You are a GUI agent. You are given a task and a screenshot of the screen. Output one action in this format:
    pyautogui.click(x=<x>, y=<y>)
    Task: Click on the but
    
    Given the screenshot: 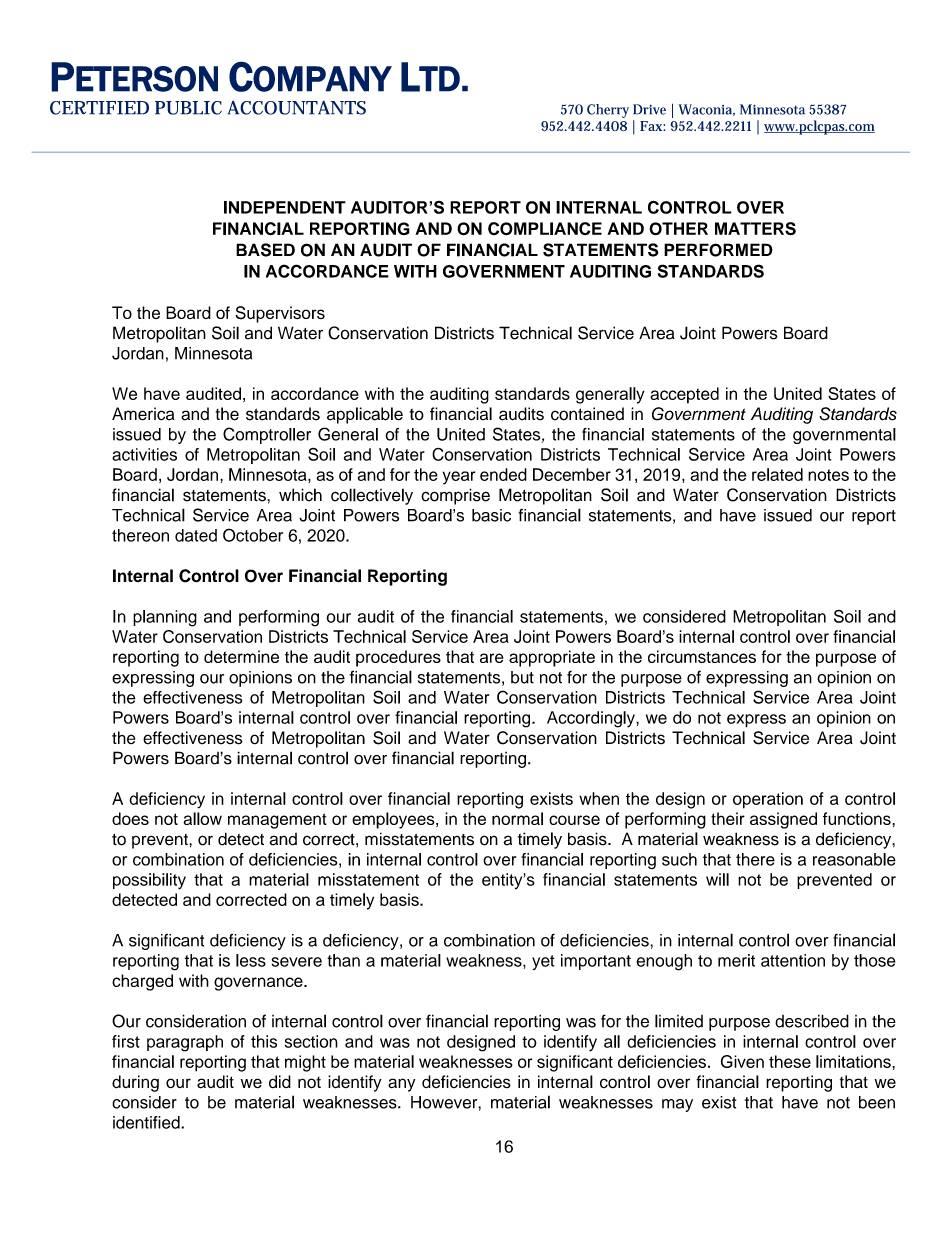 What is the action you would take?
    pyautogui.click(x=522, y=677)
